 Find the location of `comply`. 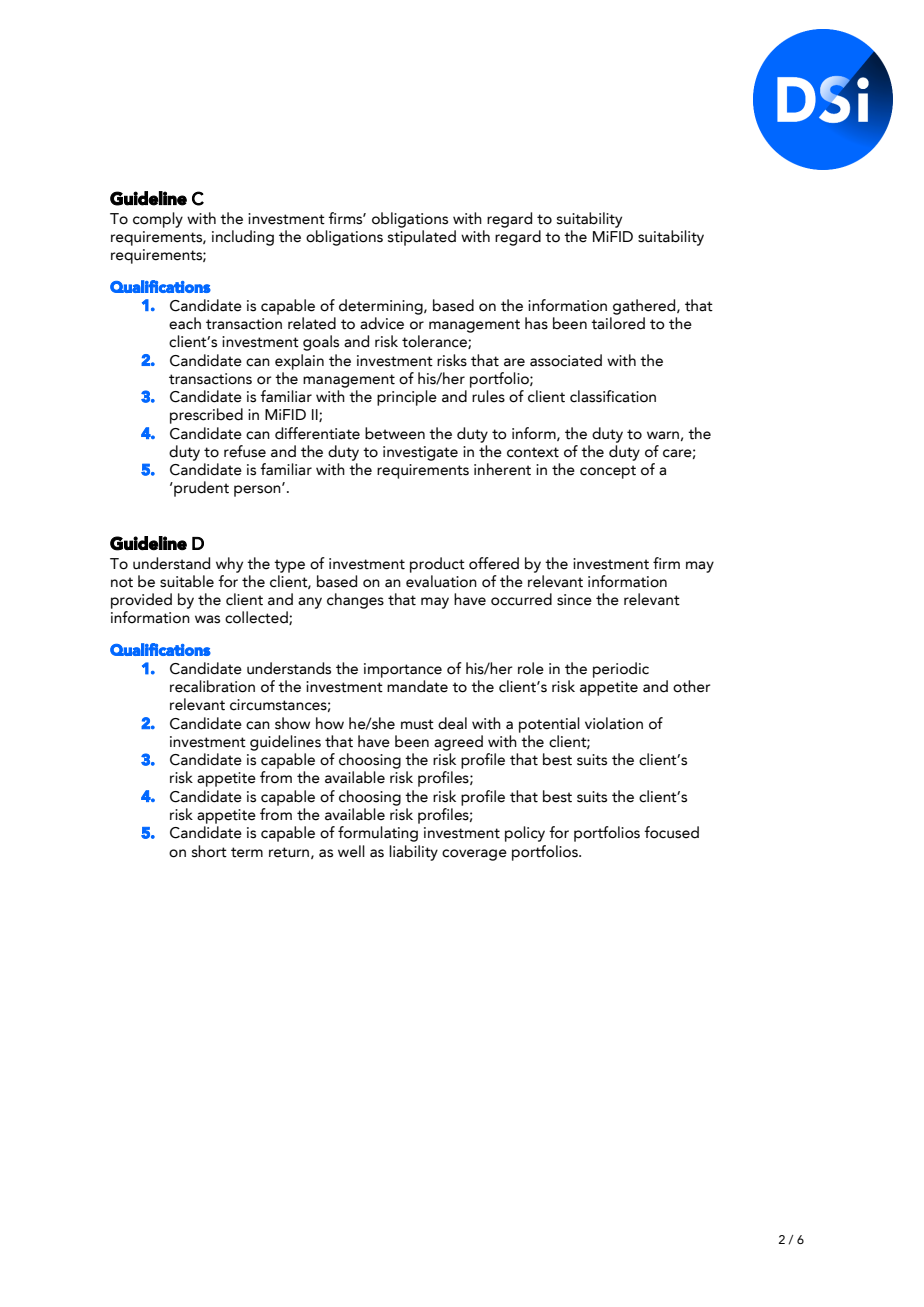

comply is located at coordinates (158, 220).
